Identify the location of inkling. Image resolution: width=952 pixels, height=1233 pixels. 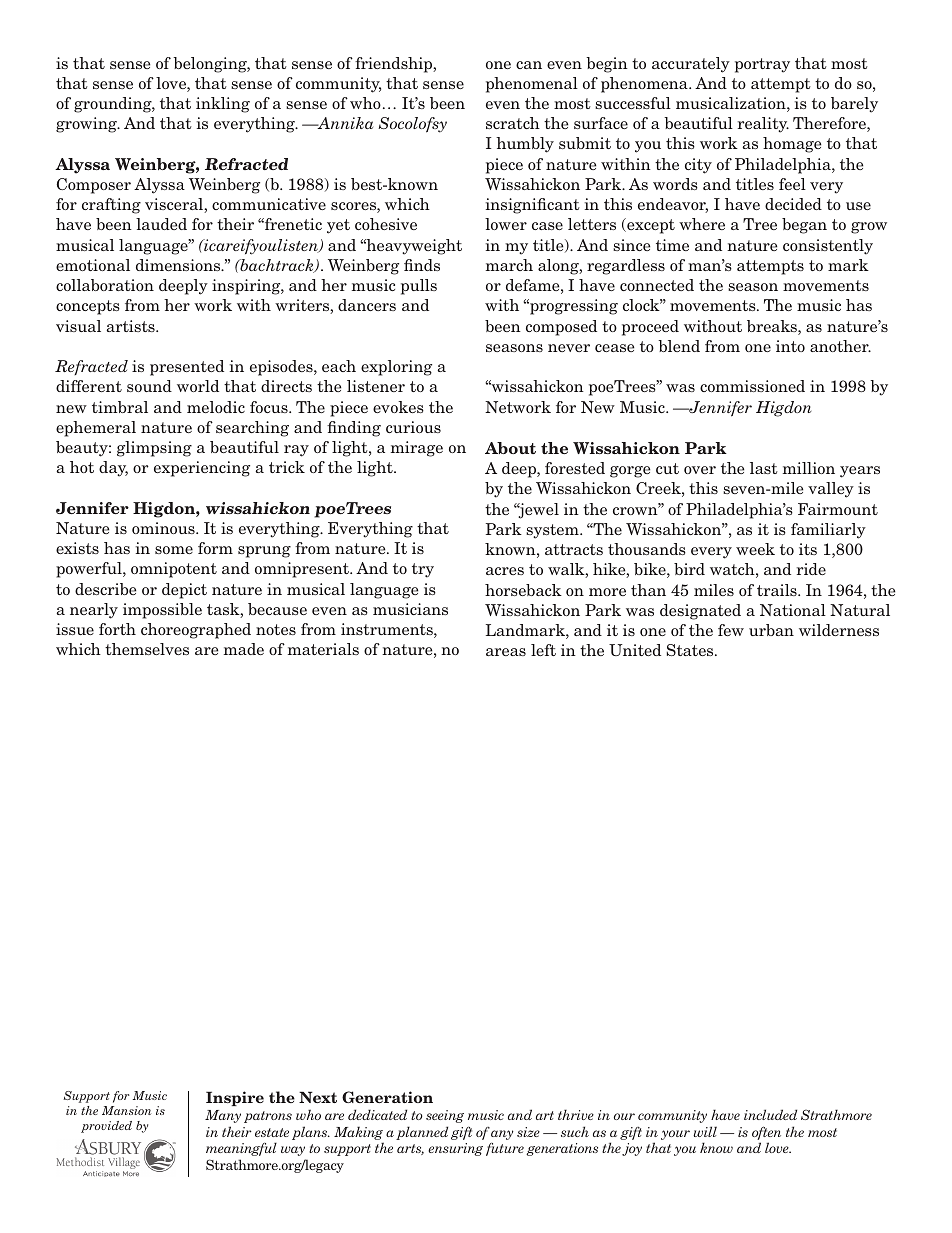
(223, 105).
